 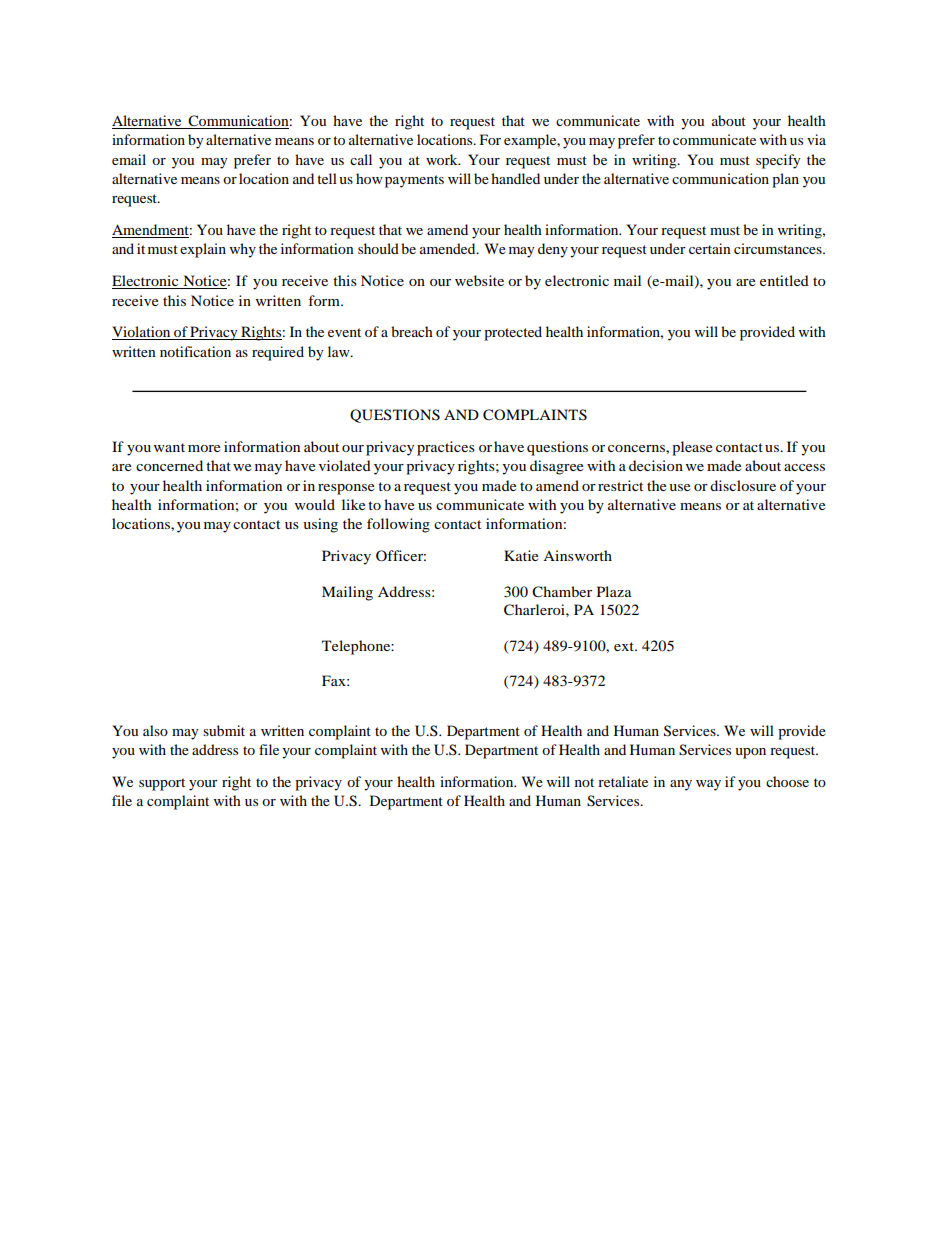 I want to click on using, so click(x=320, y=525).
